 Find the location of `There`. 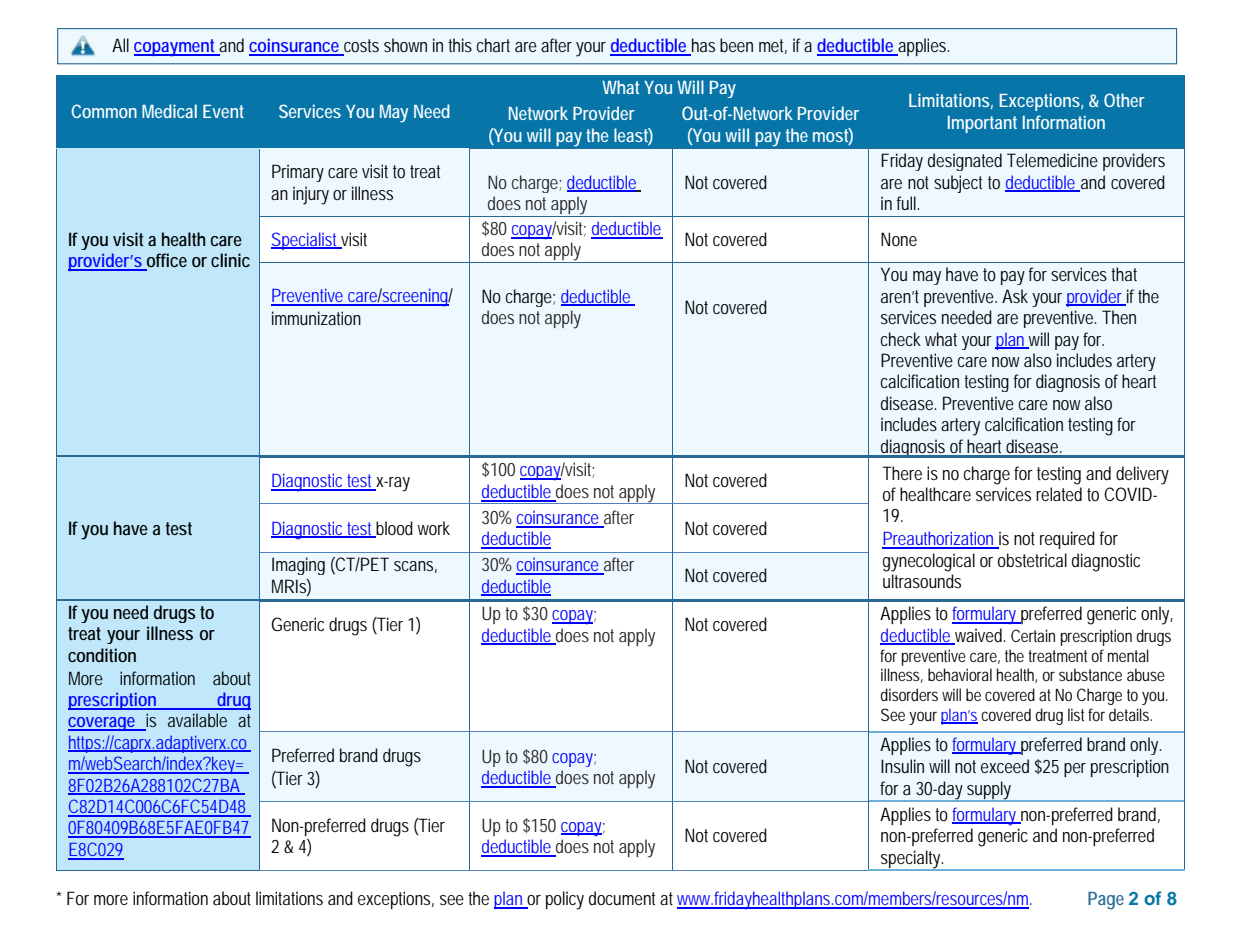

There is located at coordinates (902, 473).
